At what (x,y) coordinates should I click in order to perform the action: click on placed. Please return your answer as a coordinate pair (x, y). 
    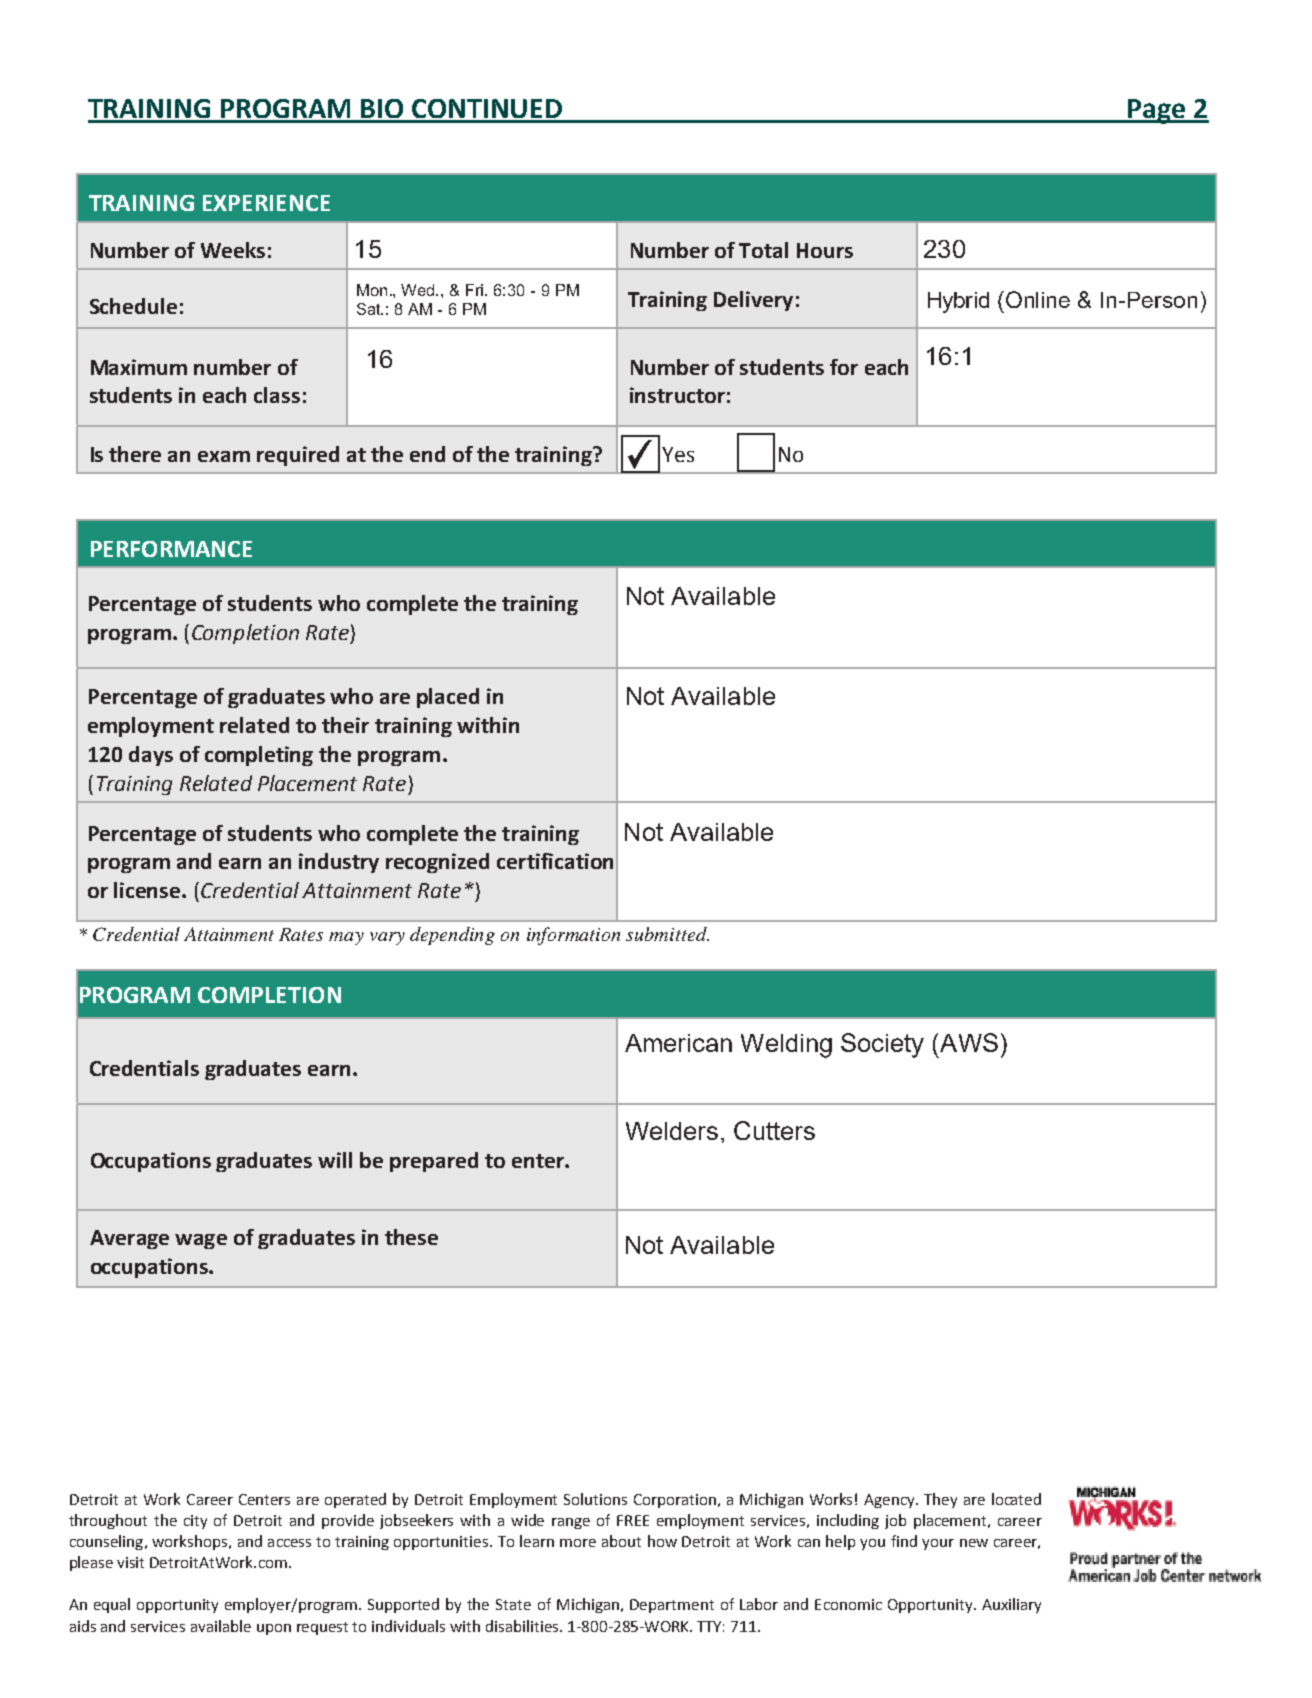
    Looking at the image, I should click on (448, 698).
